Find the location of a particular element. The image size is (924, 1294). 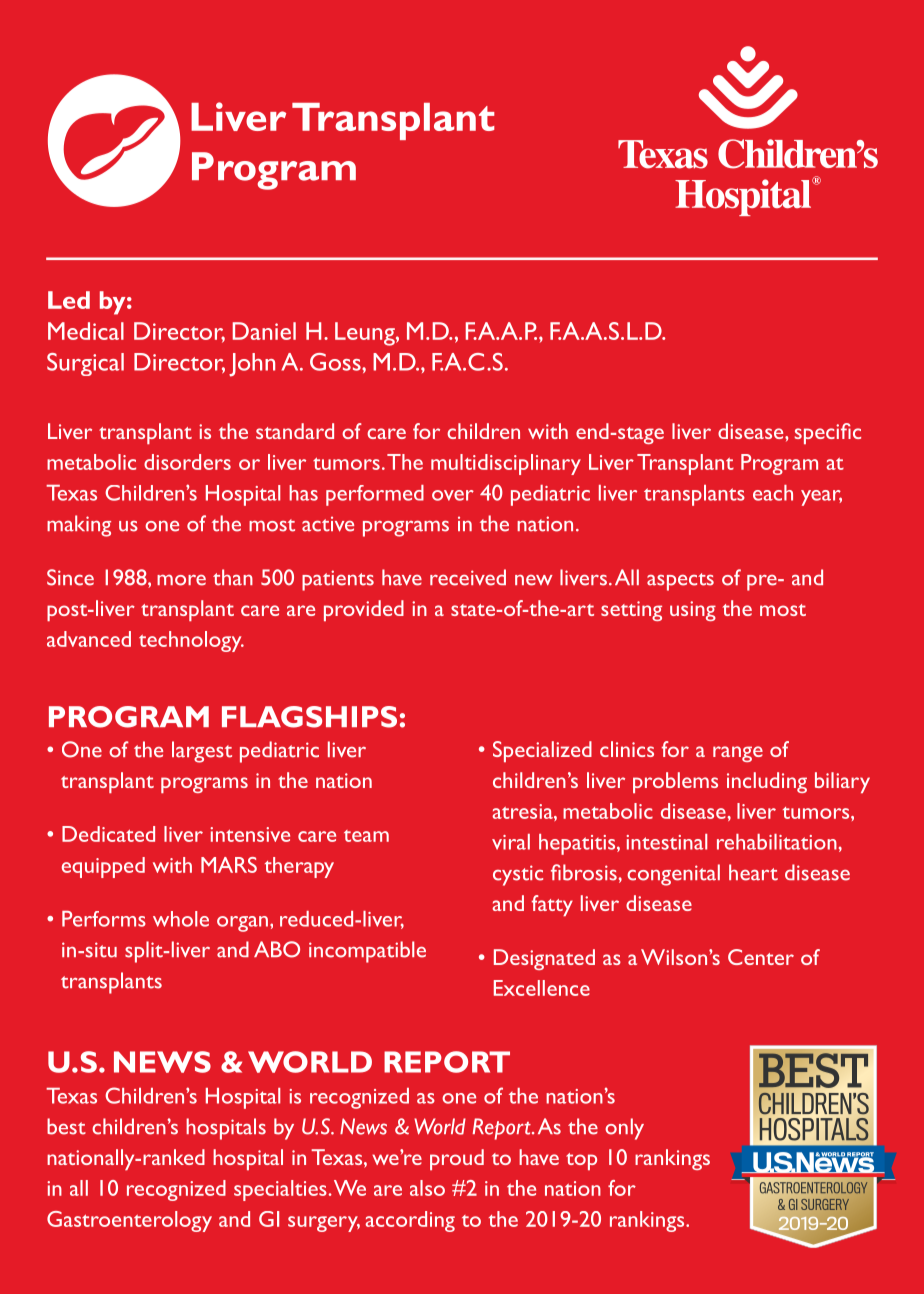

staff is located at coordinates (536, 812).
